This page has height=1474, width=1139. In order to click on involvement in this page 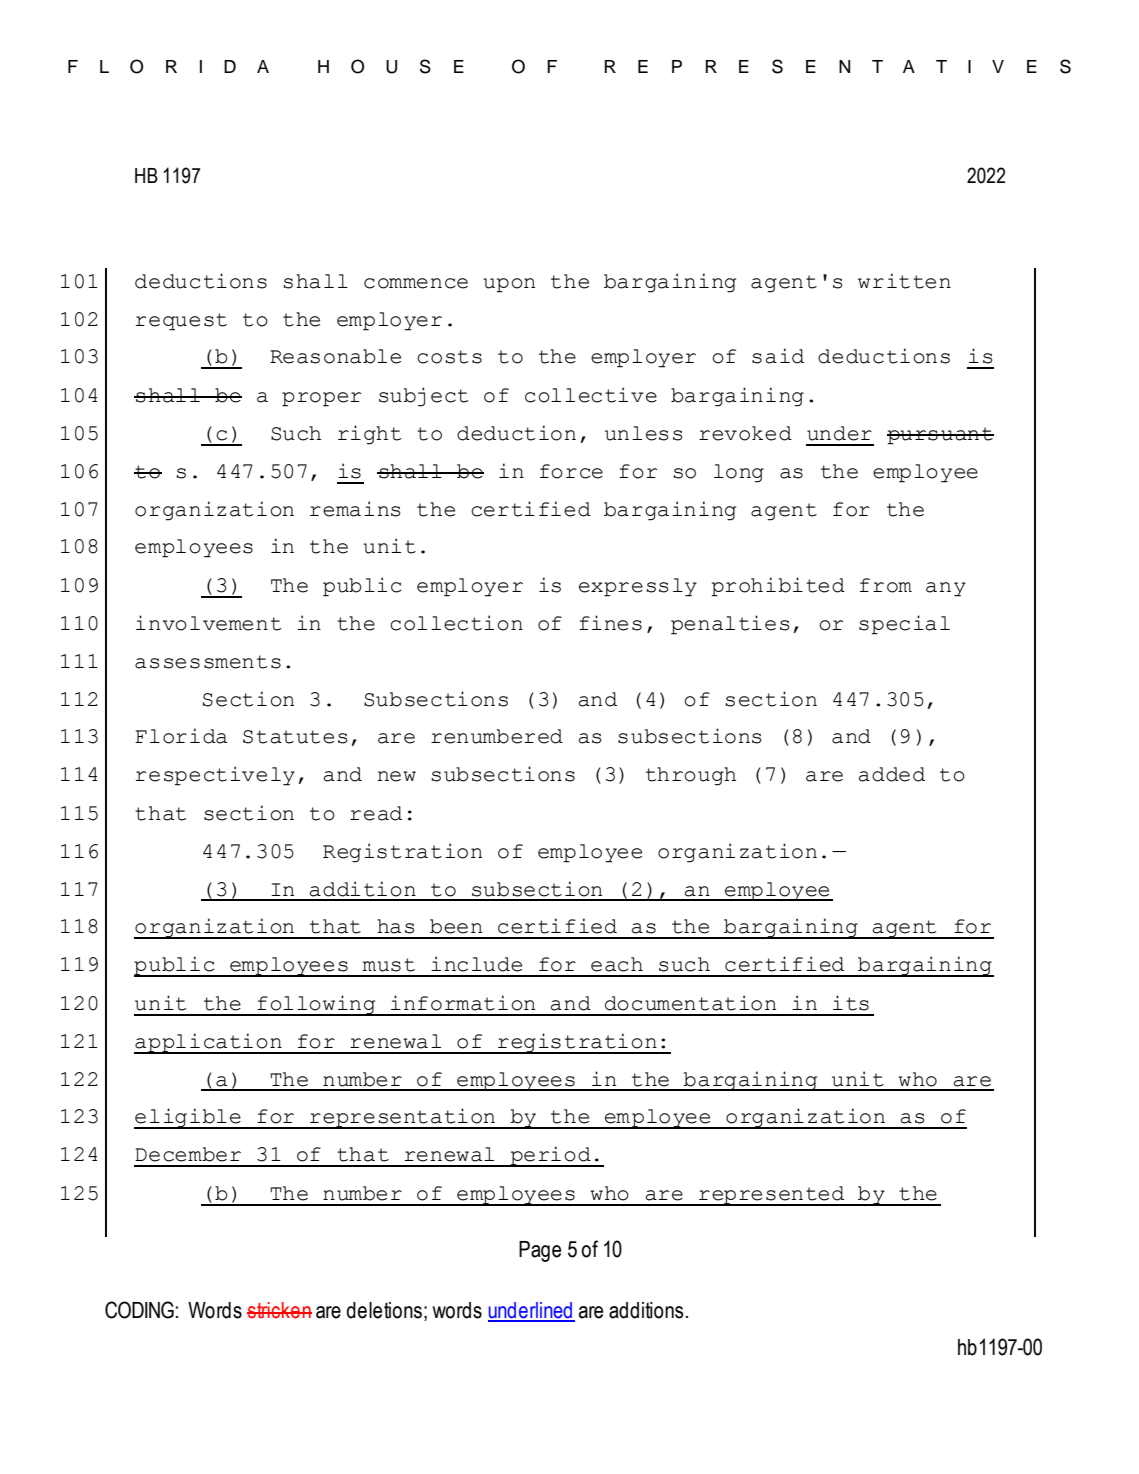, I will do `click(208, 623)`.
